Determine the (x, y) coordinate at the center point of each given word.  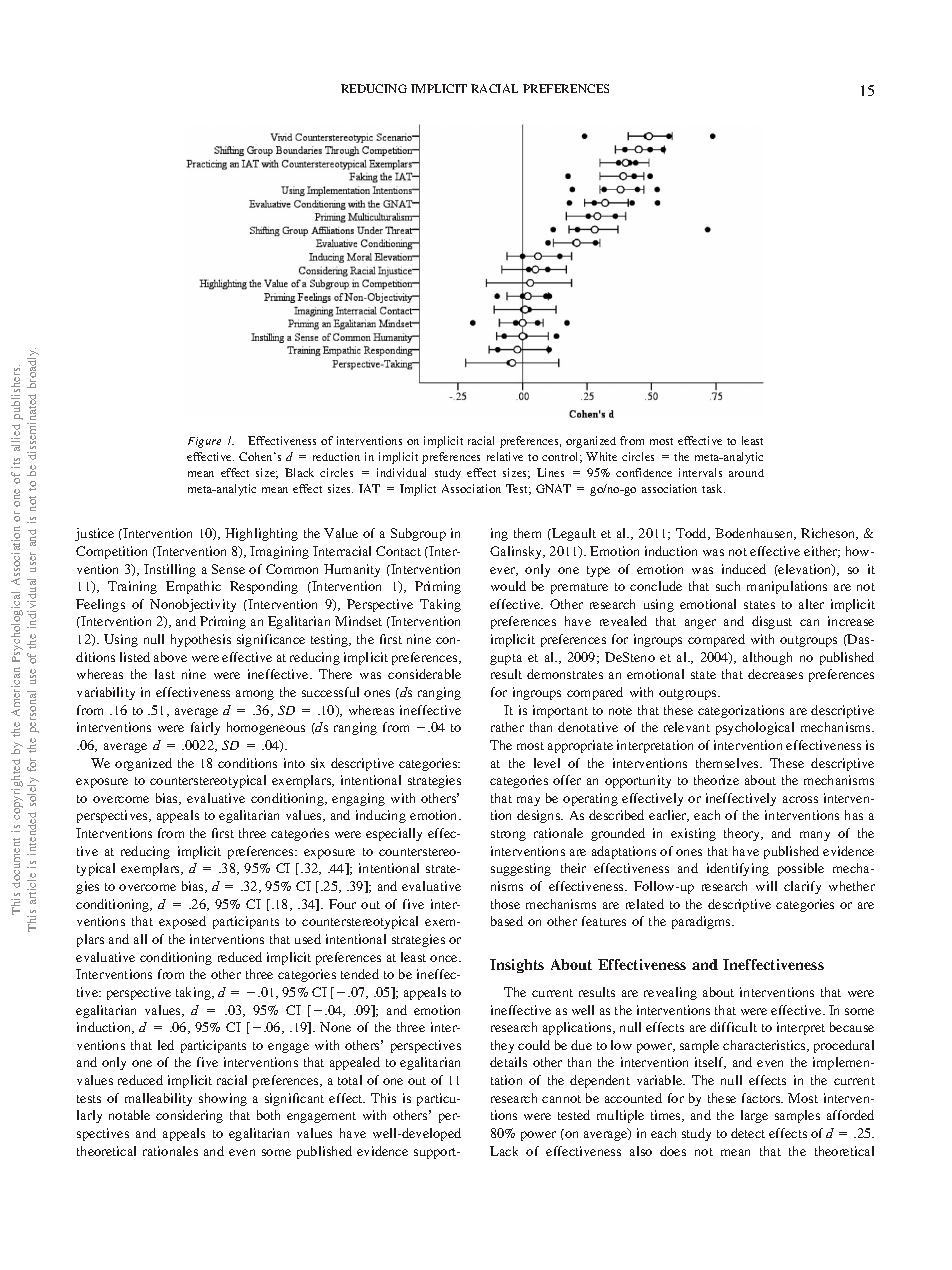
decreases (775, 674)
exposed (182, 922)
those (505, 904)
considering (189, 1116)
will (766, 886)
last (165, 674)
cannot (561, 1099)
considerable (424, 674)
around (746, 473)
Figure (204, 442)
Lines (550, 472)
